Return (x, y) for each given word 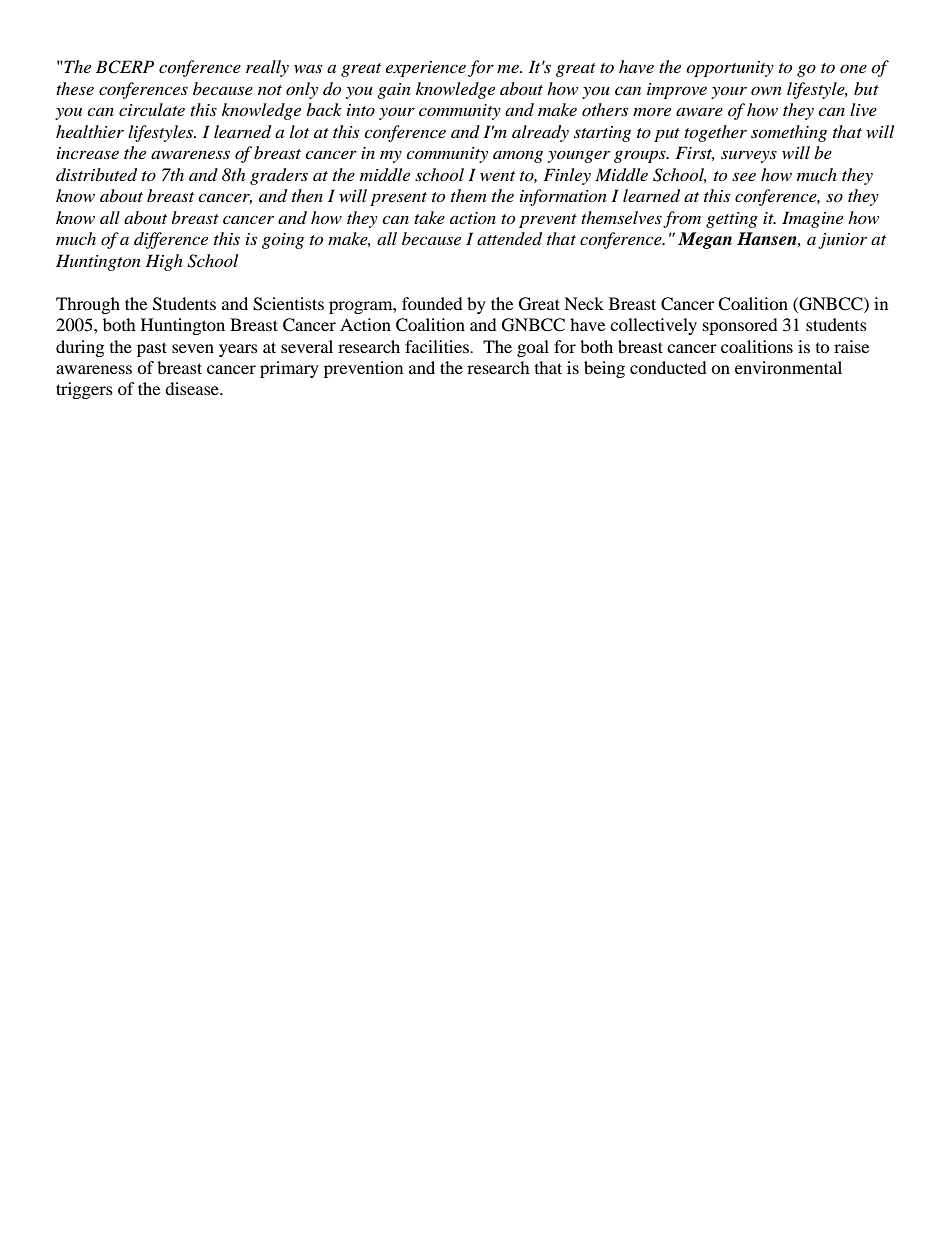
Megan (705, 240)
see (744, 176)
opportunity (730, 69)
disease (193, 388)
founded (432, 303)
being (604, 369)
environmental (788, 367)
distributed (96, 175)
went (497, 176)
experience (426, 69)
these (75, 88)
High (164, 262)
